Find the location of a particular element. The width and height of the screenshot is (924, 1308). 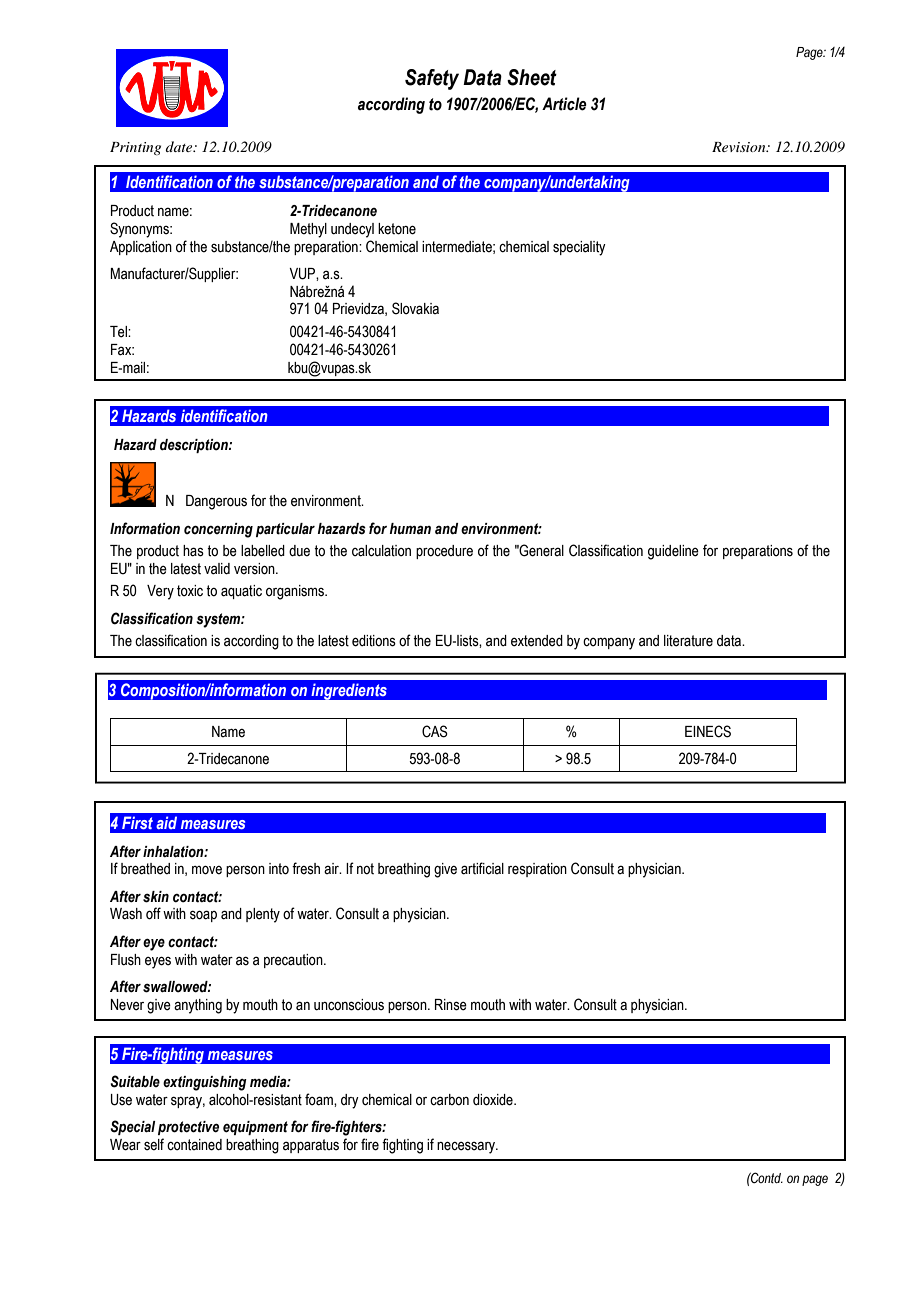

literature is located at coordinates (688, 641).
